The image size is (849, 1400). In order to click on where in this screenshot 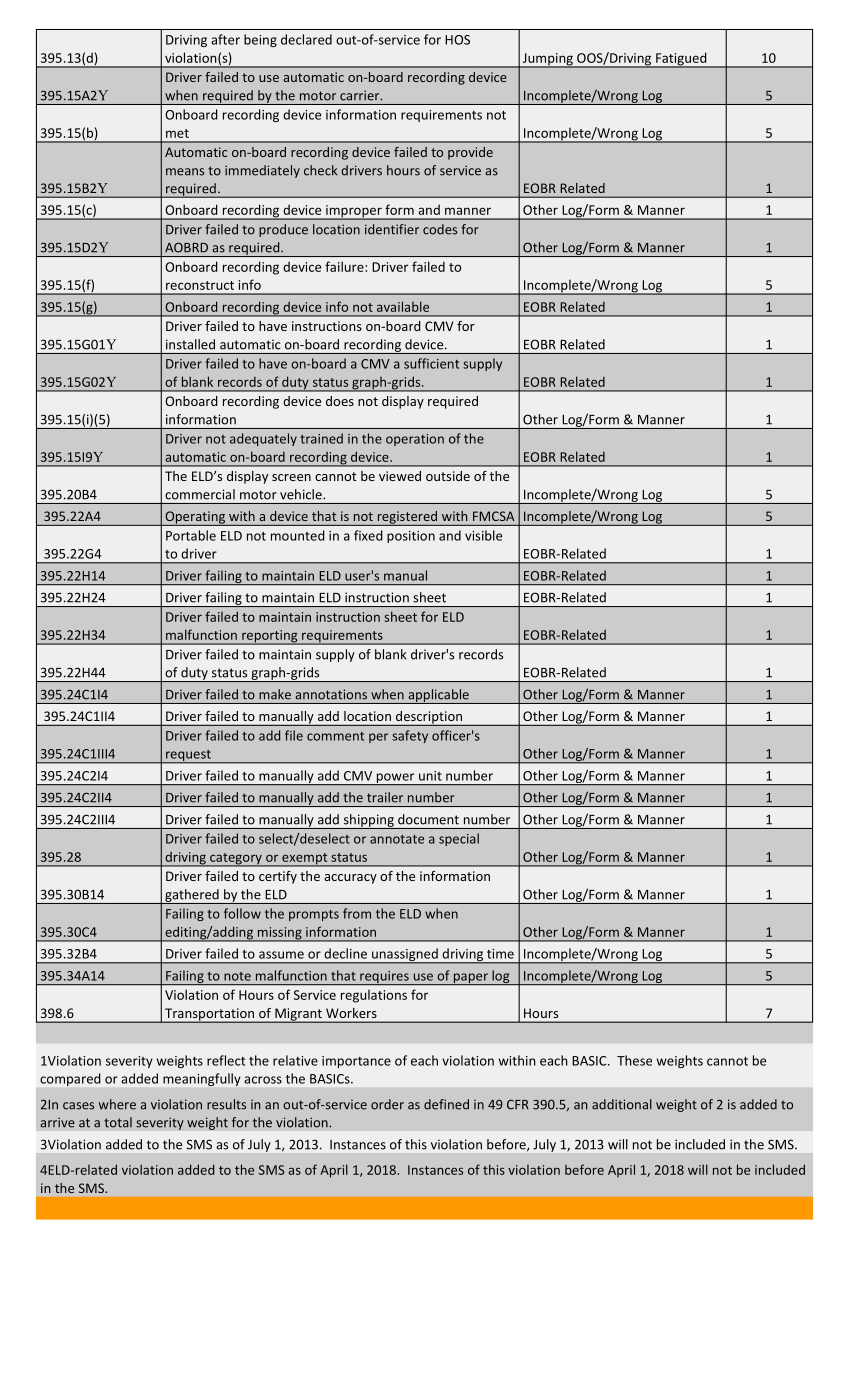, I will do `click(117, 1104)`.
